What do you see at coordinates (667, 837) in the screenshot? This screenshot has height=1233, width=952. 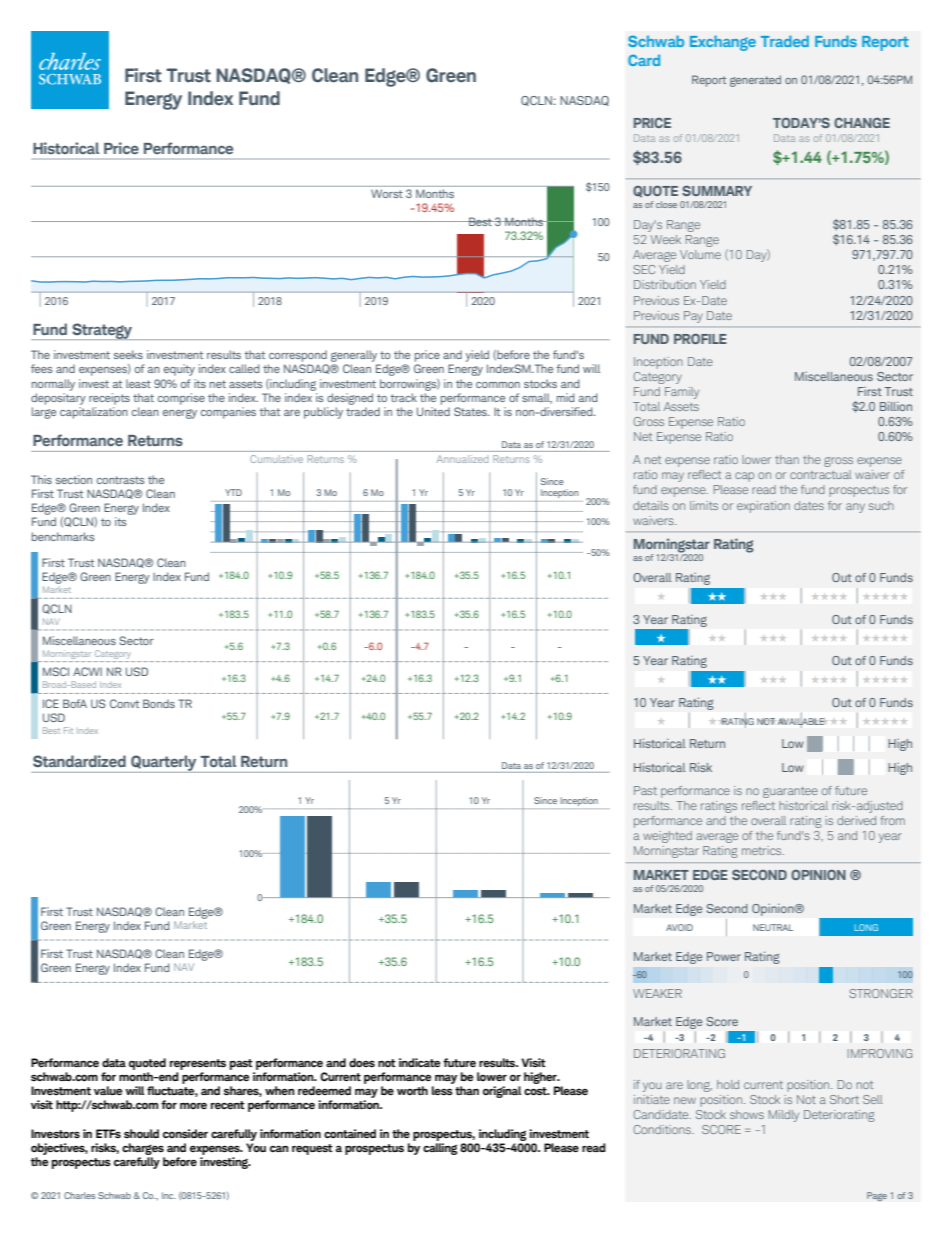 I see `weighted` at bounding box center [667, 837].
